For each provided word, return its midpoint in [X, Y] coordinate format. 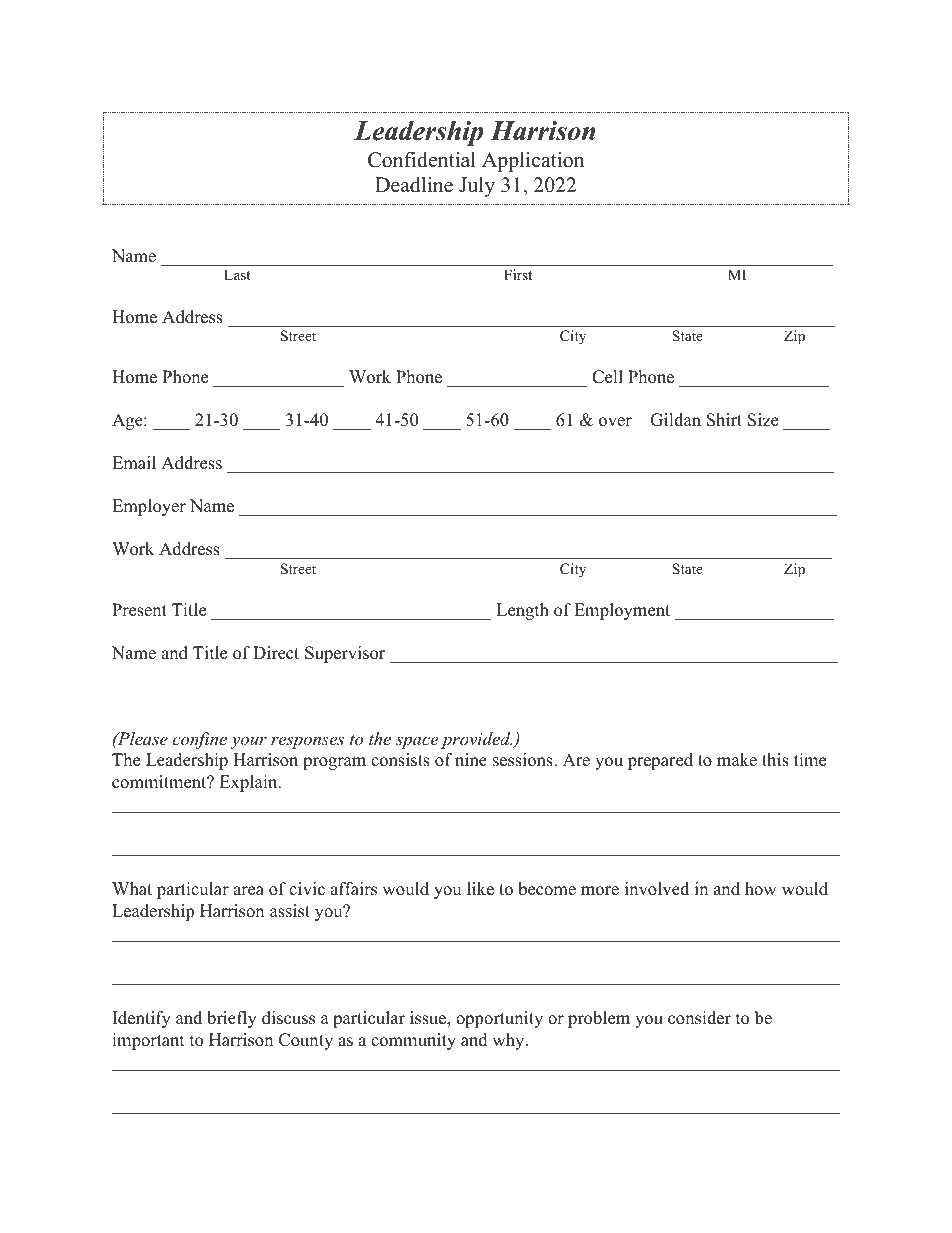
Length [522, 611]
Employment [622, 611]
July [477, 187]
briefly [232, 1019]
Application [533, 162]
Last [237, 274]
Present [139, 610]
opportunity [499, 1019]
